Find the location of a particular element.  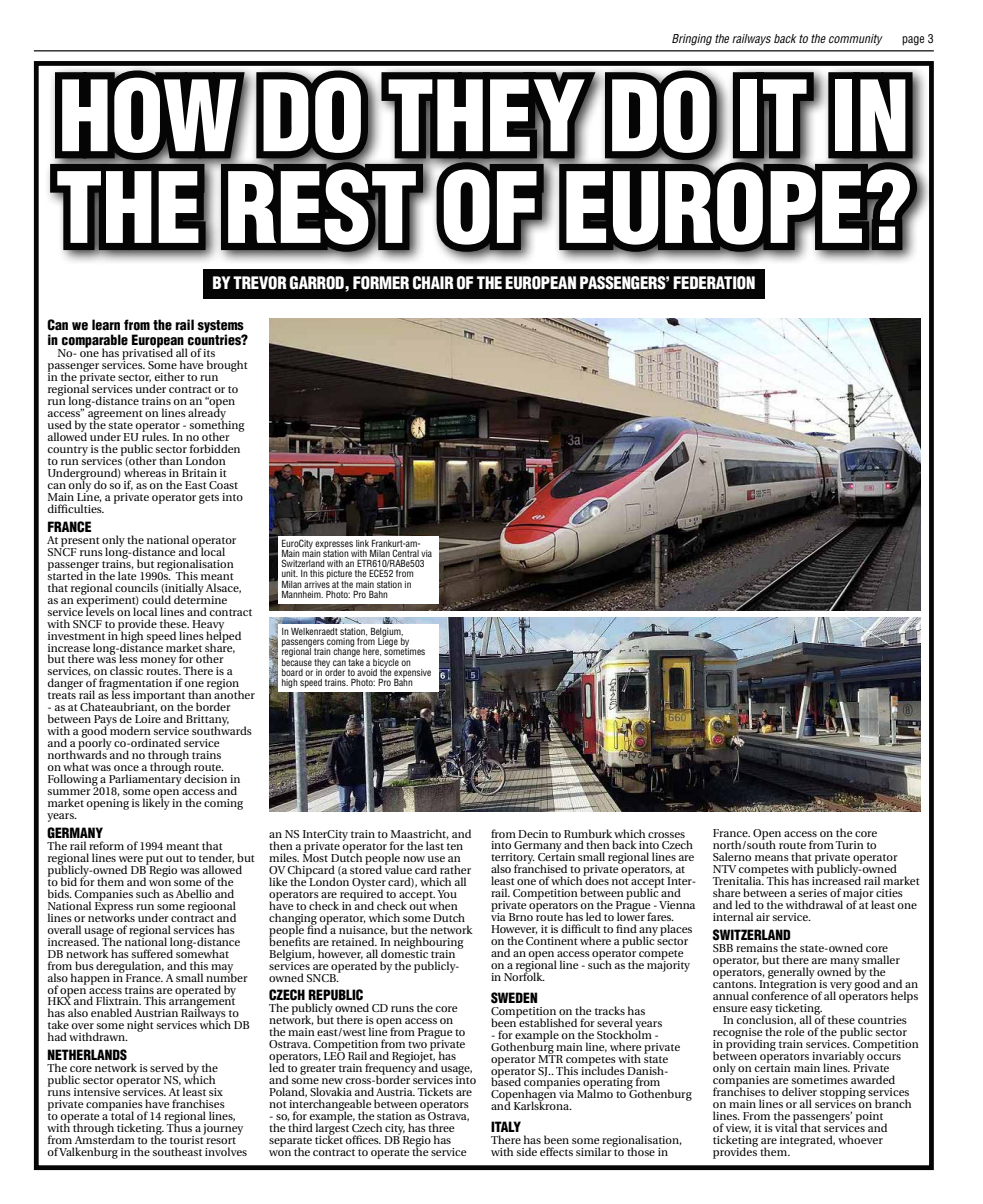

Bringing is located at coordinates (692, 40).
